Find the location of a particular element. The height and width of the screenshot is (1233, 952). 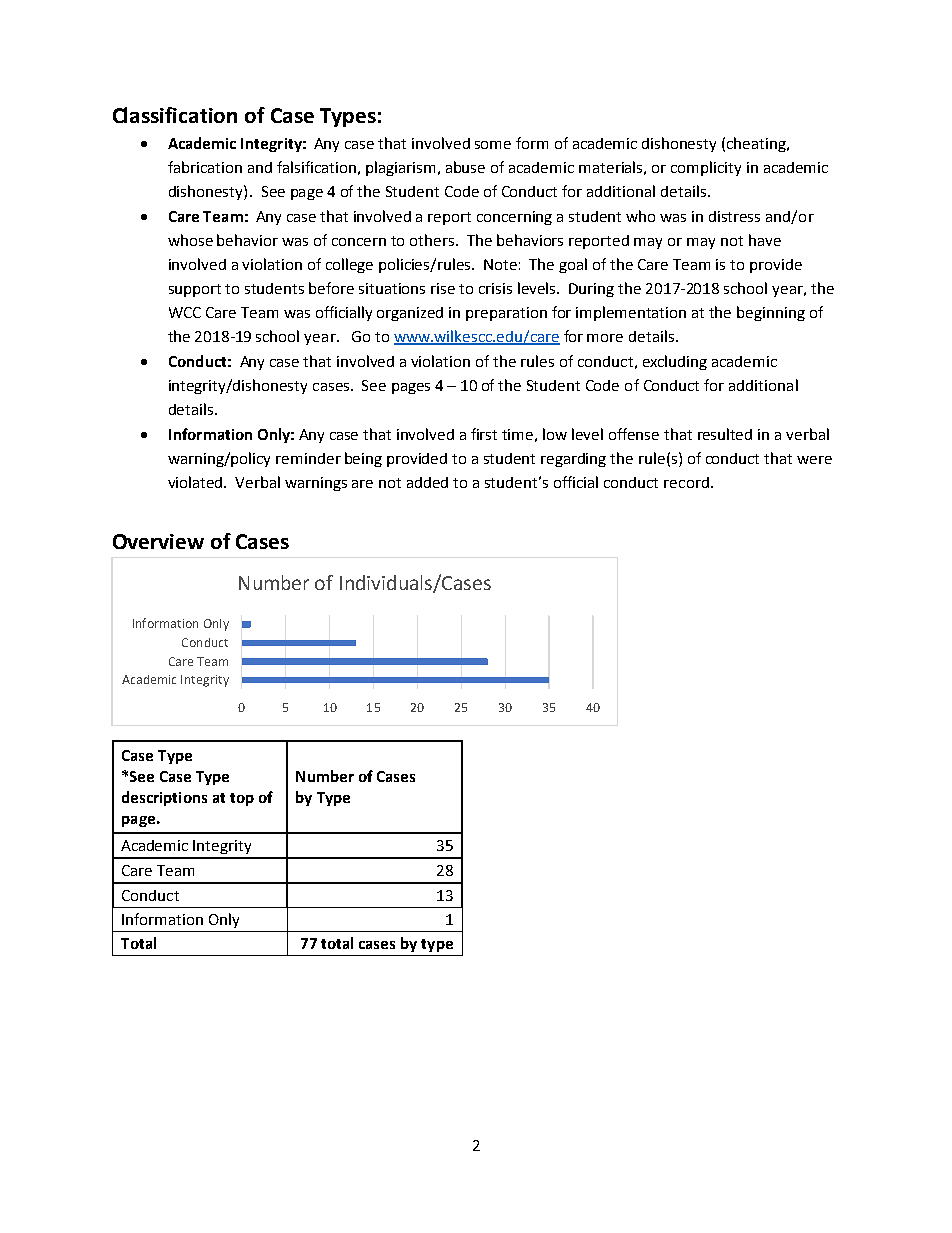

record is located at coordinates (686, 482).
